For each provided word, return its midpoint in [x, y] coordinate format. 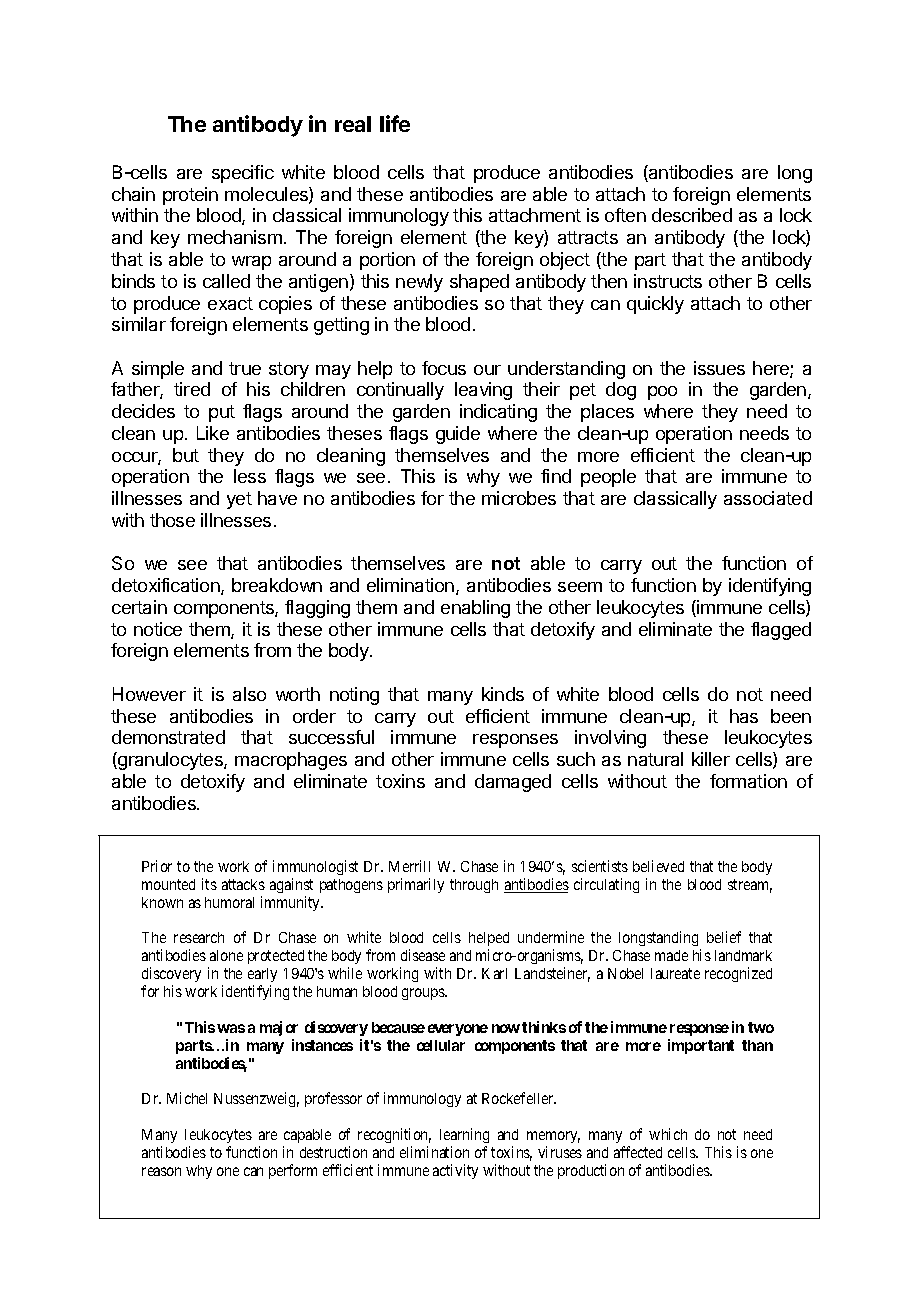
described [692, 215]
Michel [187, 1098]
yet [239, 500]
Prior [157, 866]
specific [243, 174]
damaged [513, 783]
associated [768, 498]
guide [458, 435]
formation [748, 781]
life [395, 123]
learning [464, 1135]
